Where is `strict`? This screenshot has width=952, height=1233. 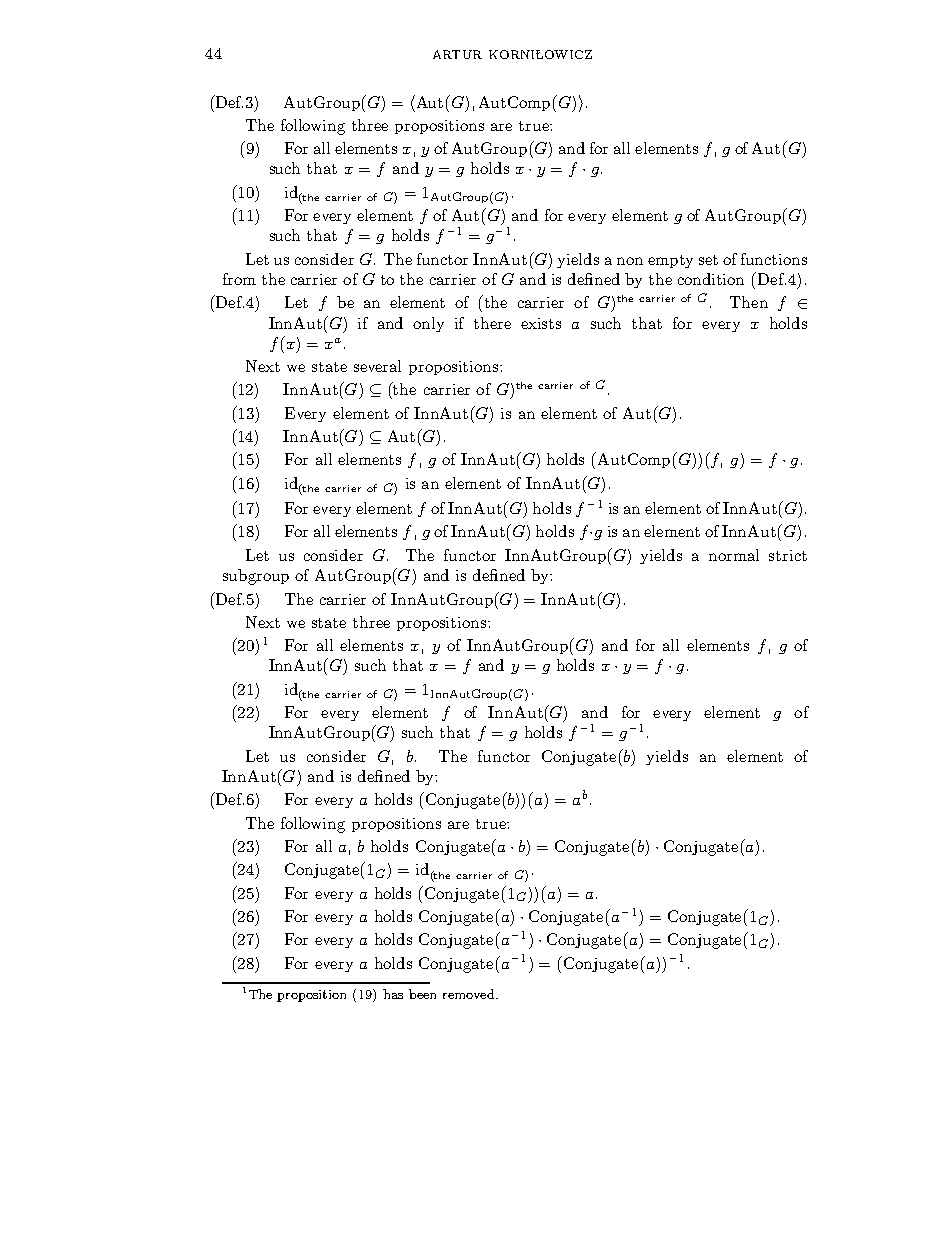
strict is located at coordinates (788, 555).
